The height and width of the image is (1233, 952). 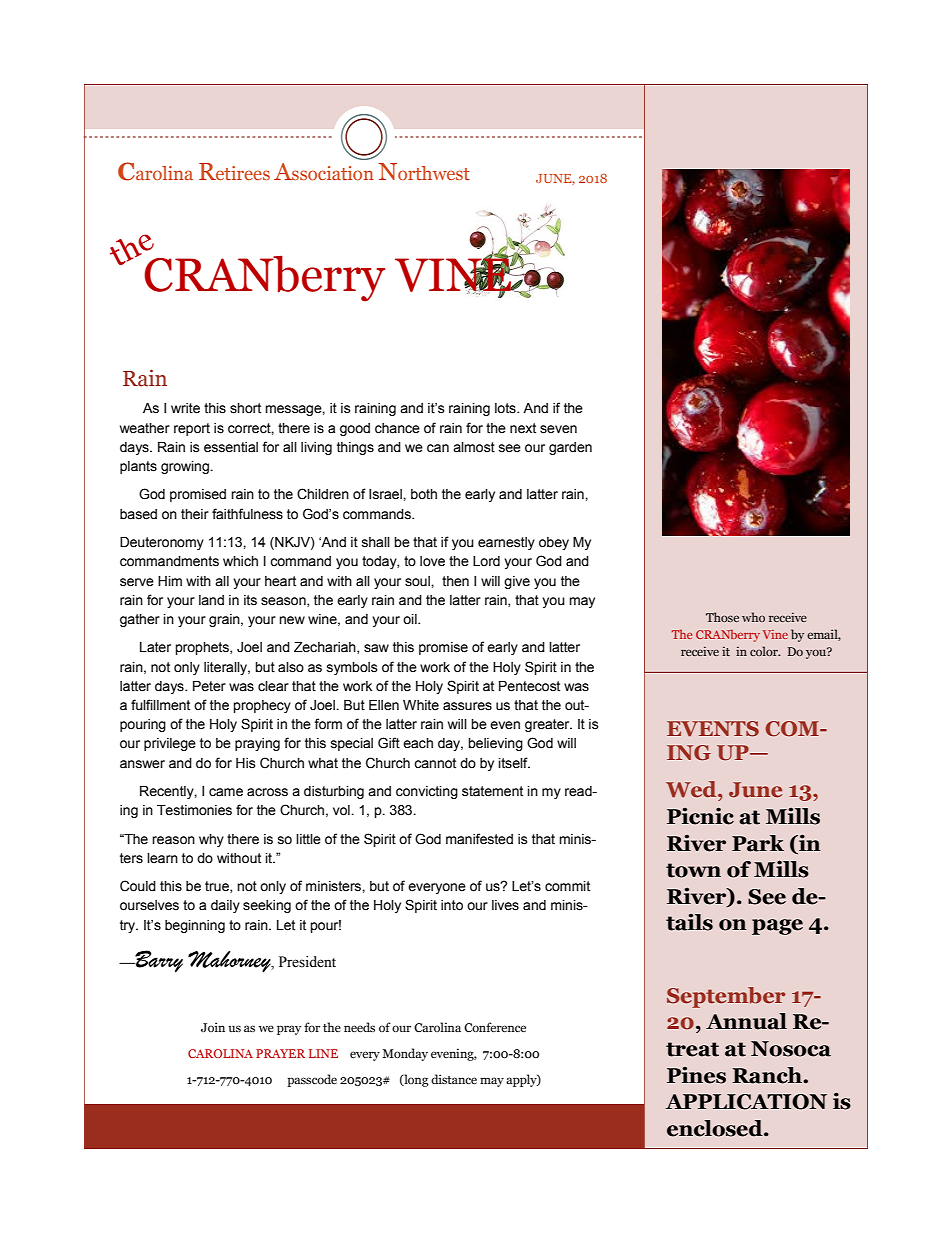 I want to click on passcode, so click(x=312, y=1080).
